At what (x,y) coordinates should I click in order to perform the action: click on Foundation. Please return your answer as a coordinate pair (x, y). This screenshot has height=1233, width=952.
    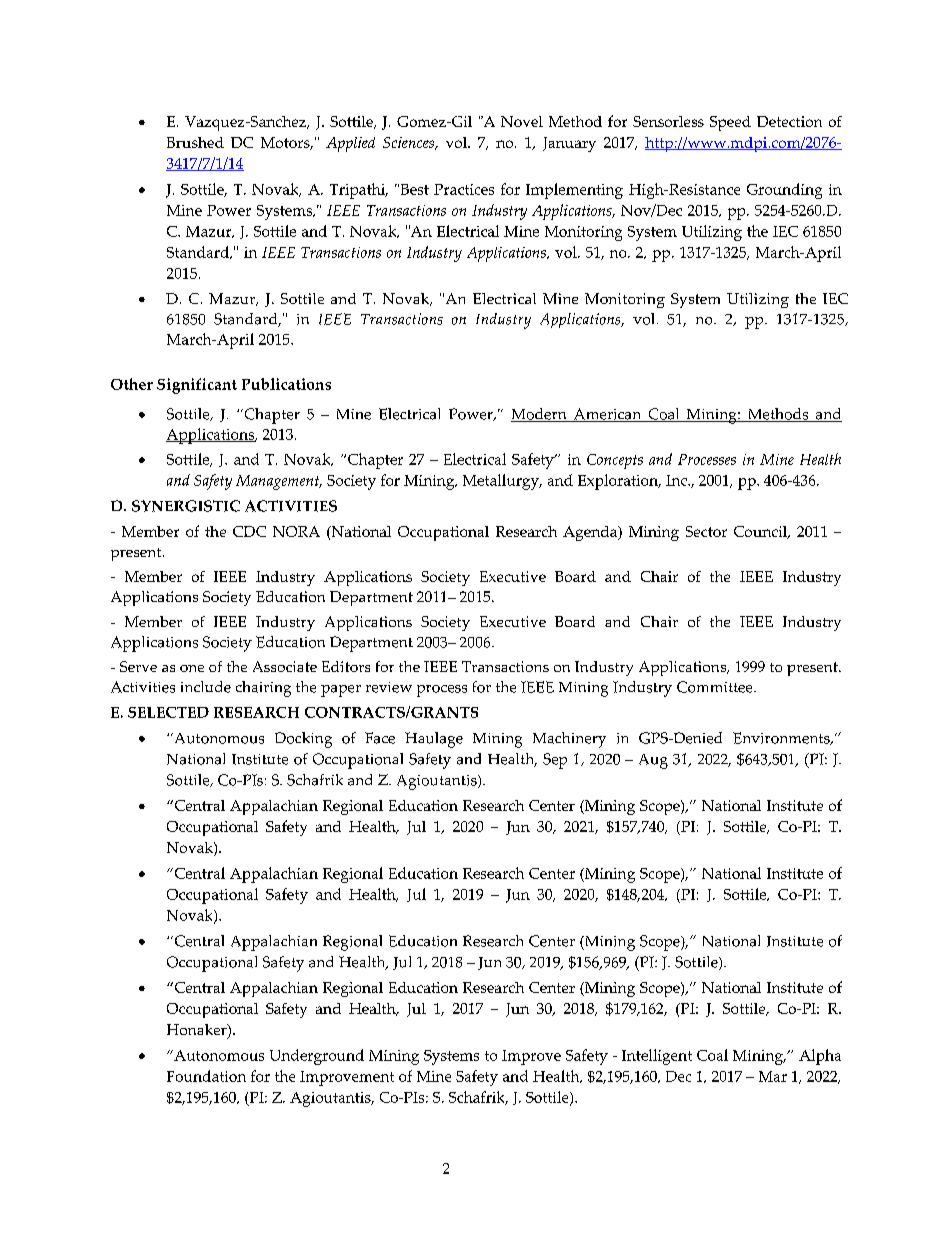
    Looking at the image, I should click on (206, 1076).
